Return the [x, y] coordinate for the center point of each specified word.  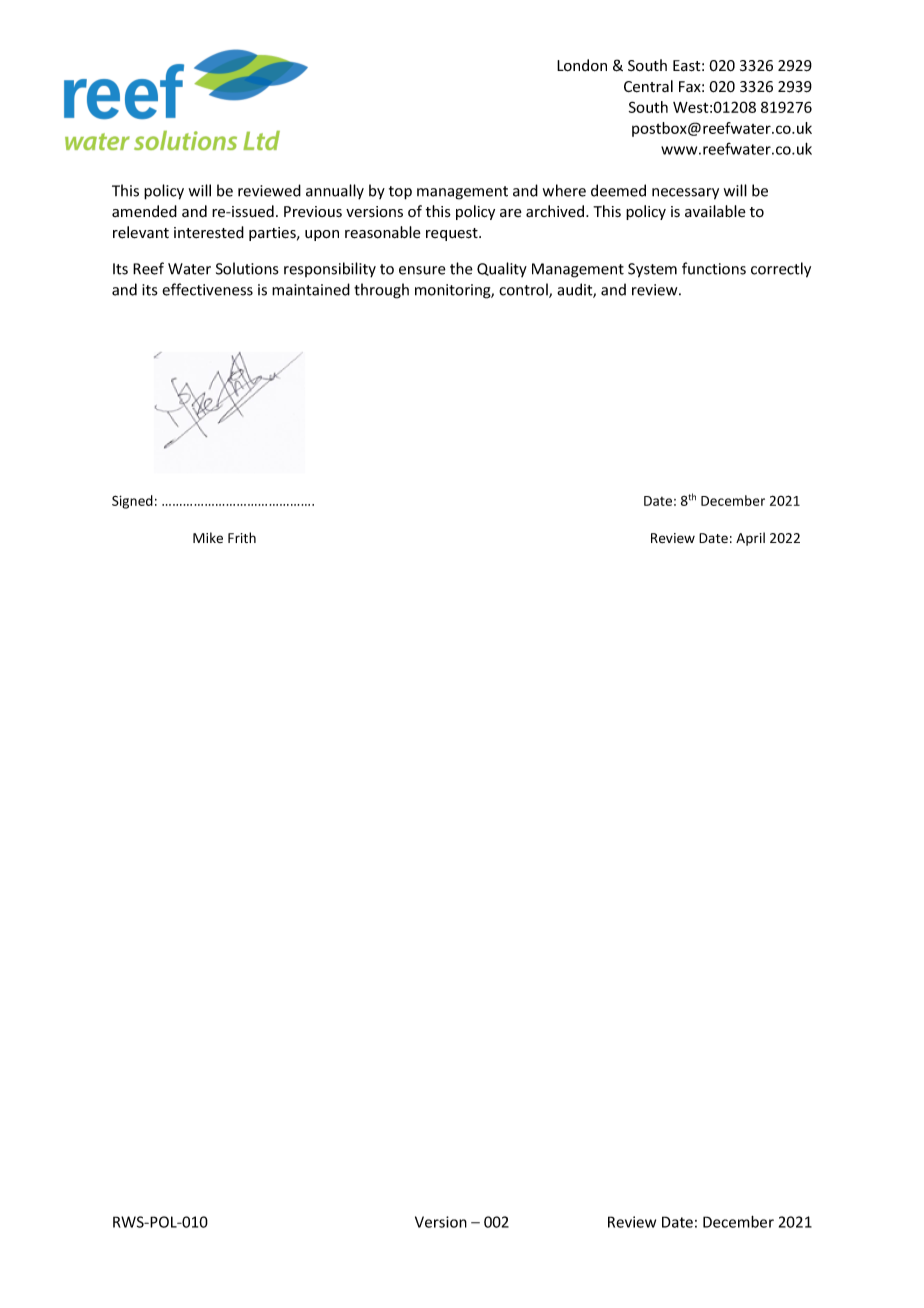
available [715, 211]
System [652, 270]
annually [335, 192]
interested [209, 232]
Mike [208, 537]
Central [648, 86]
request [453, 234]
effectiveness [207, 289]
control [524, 290]
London [582, 65]
